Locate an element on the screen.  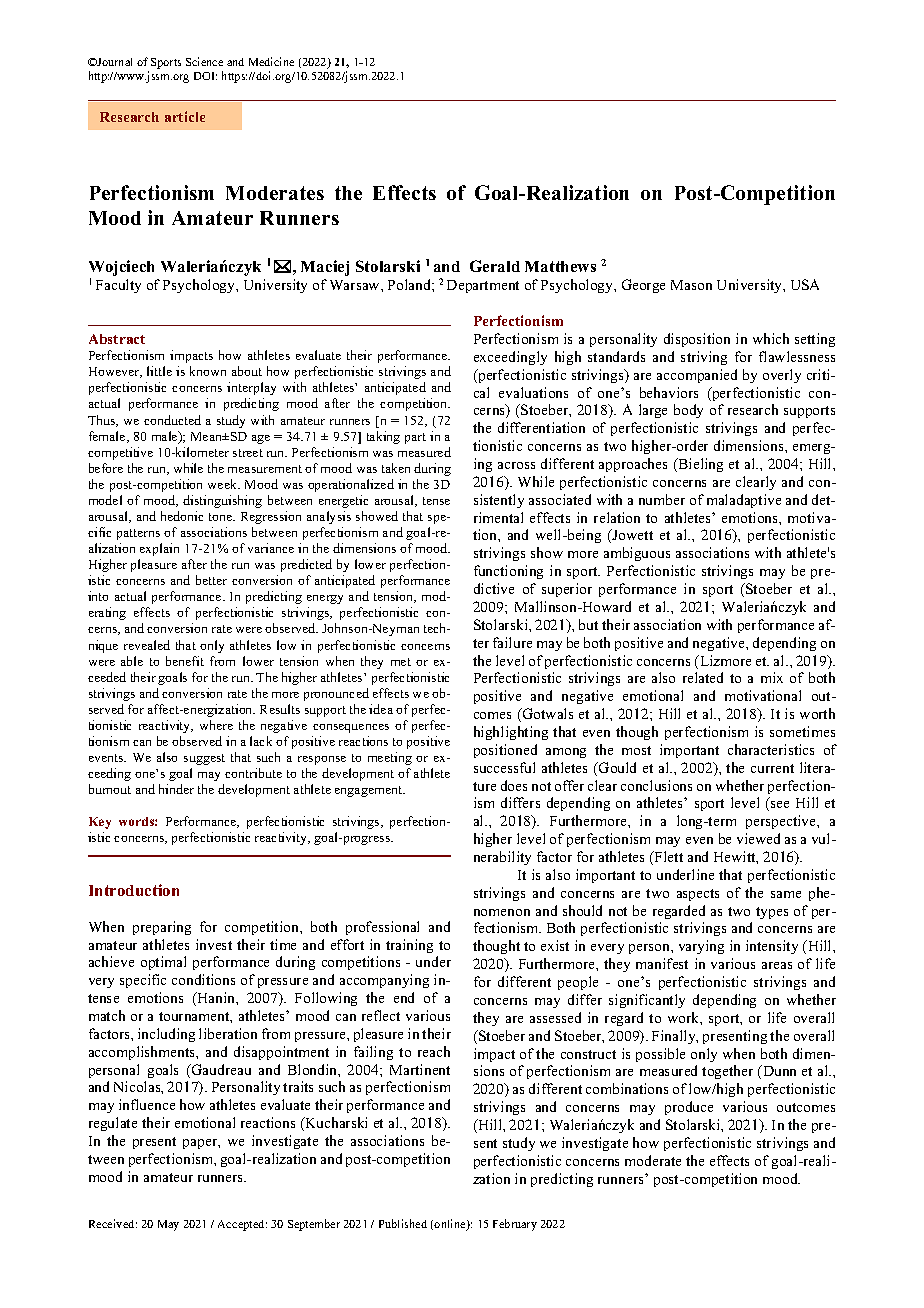
Mason is located at coordinates (691, 285).
